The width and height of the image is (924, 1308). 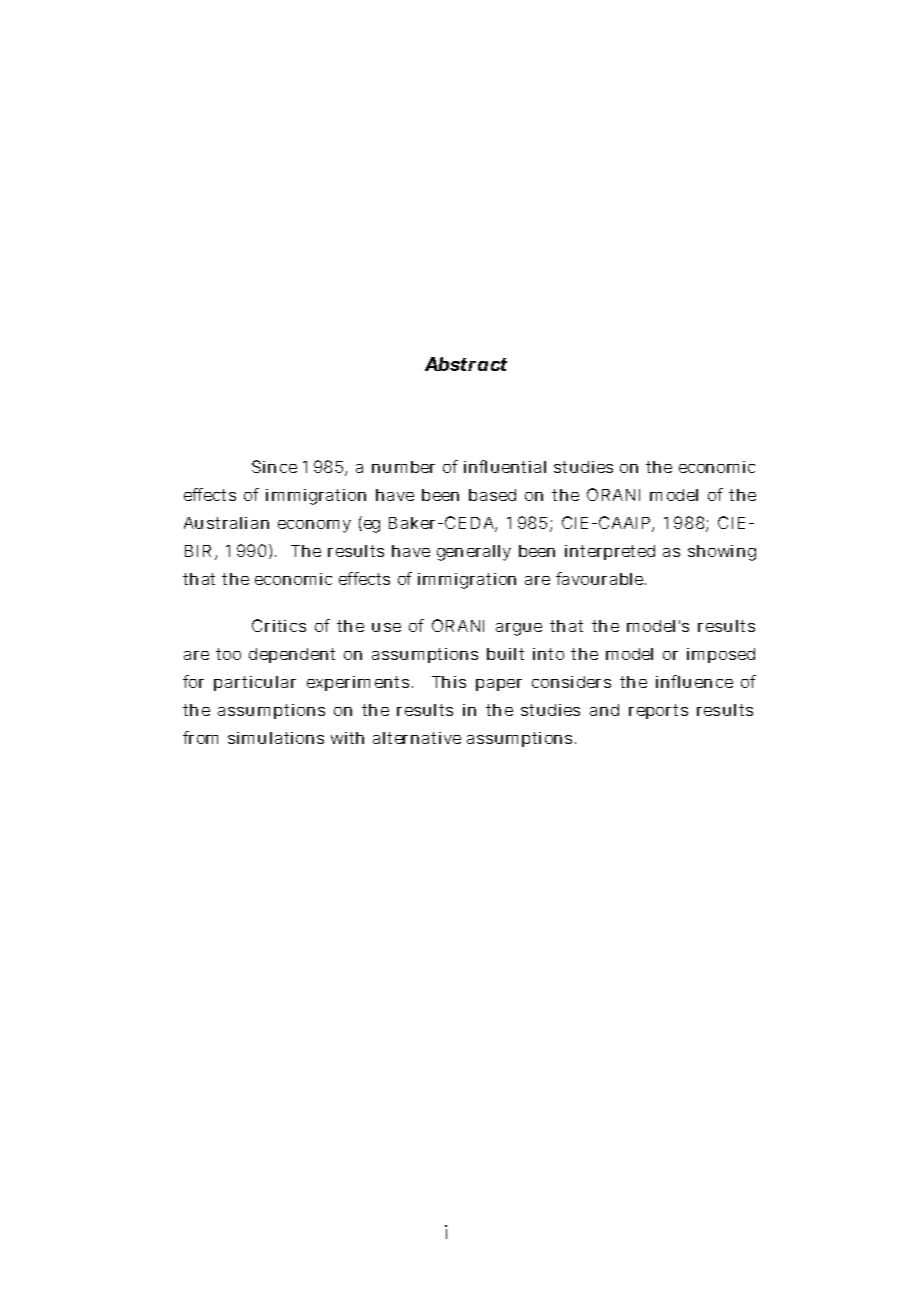 What do you see at coordinates (505, 466) in the image?
I see `influential` at bounding box center [505, 466].
